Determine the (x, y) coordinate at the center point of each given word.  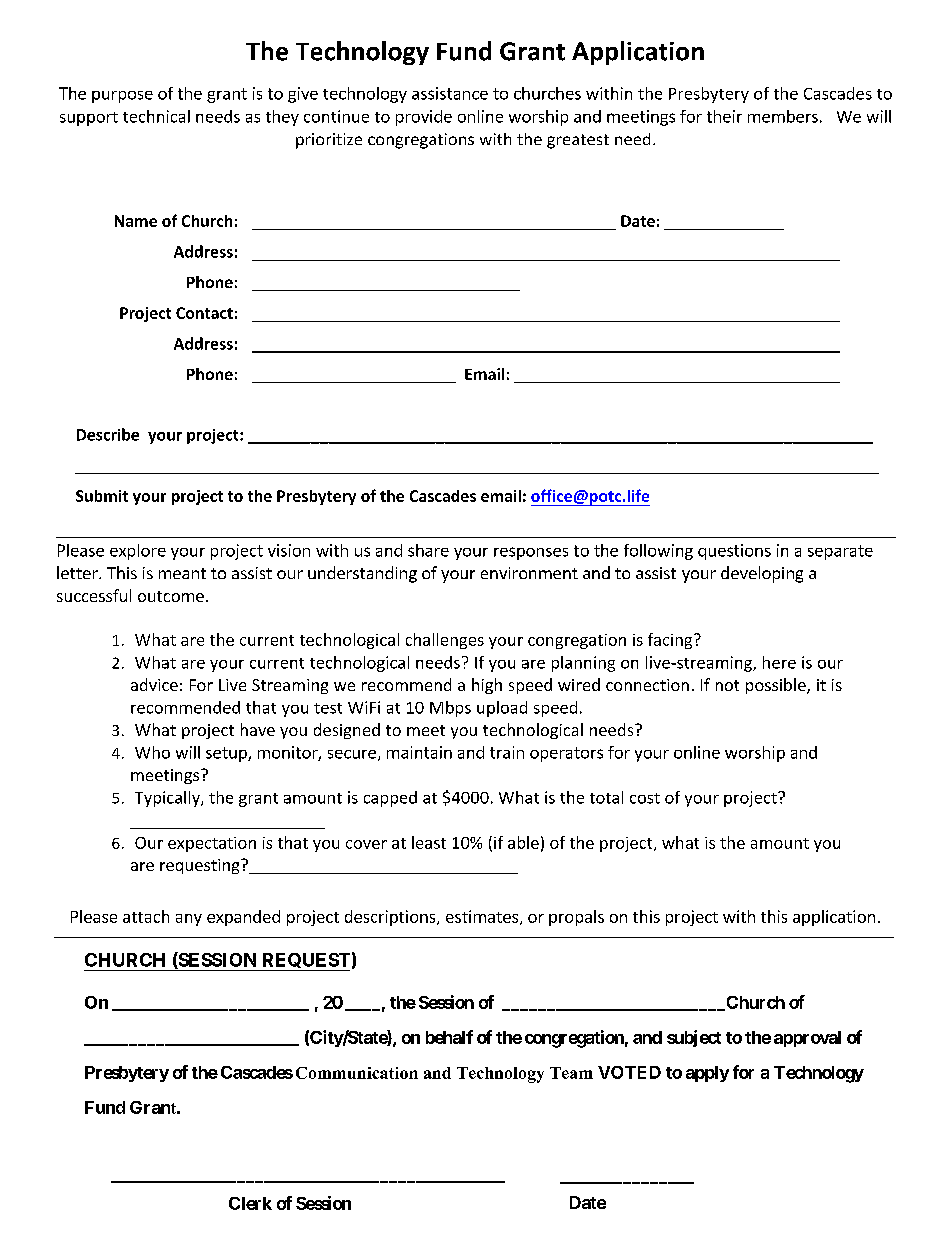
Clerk (250, 1203)
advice (154, 684)
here (779, 662)
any (189, 920)
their (724, 116)
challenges (445, 641)
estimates (483, 917)
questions (734, 552)
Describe (108, 434)
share (428, 550)
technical (156, 116)
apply (707, 1074)
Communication (357, 1073)
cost (645, 798)
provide (424, 118)
